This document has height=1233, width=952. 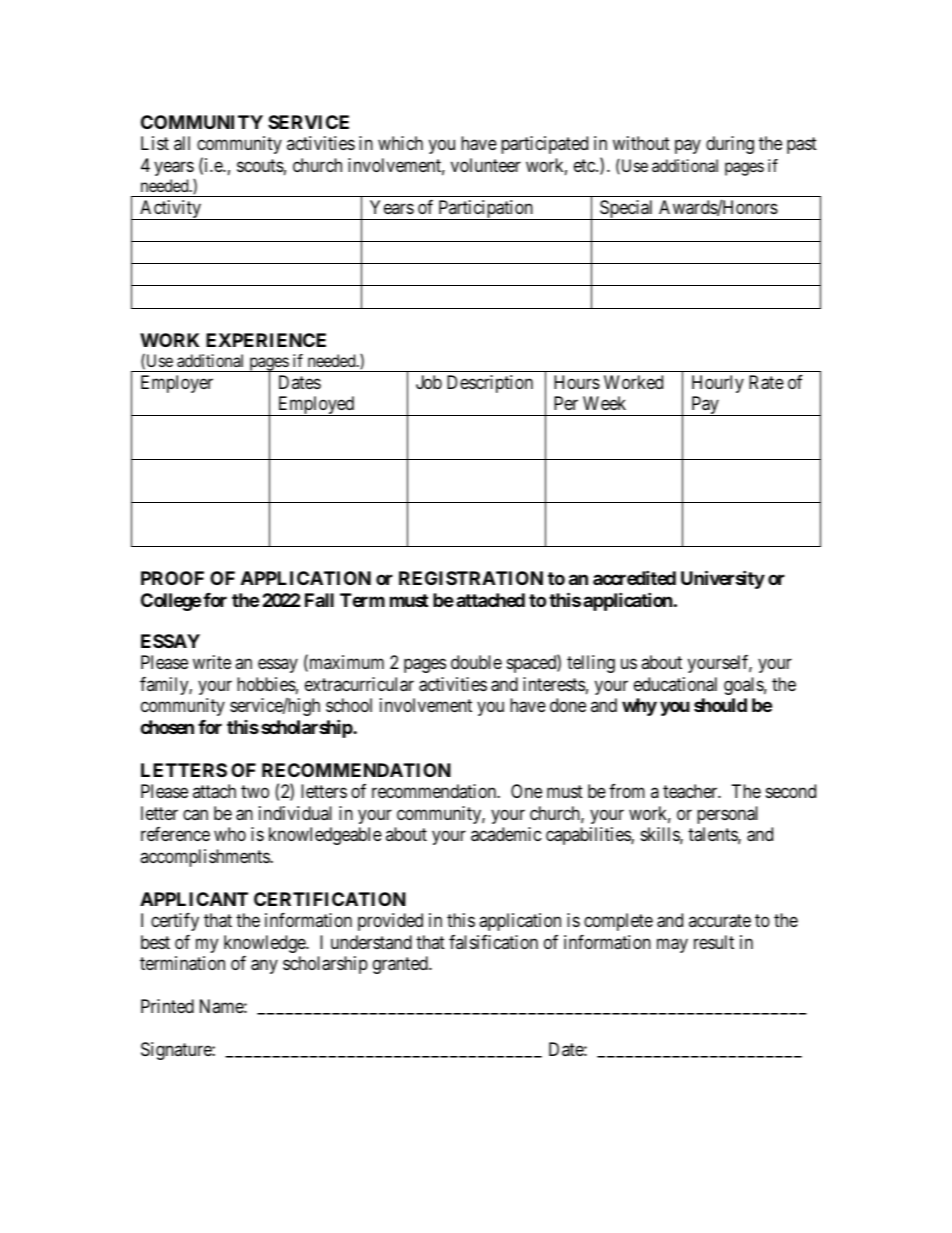 What do you see at coordinates (255, 791) in the document?
I see `two` at bounding box center [255, 791].
